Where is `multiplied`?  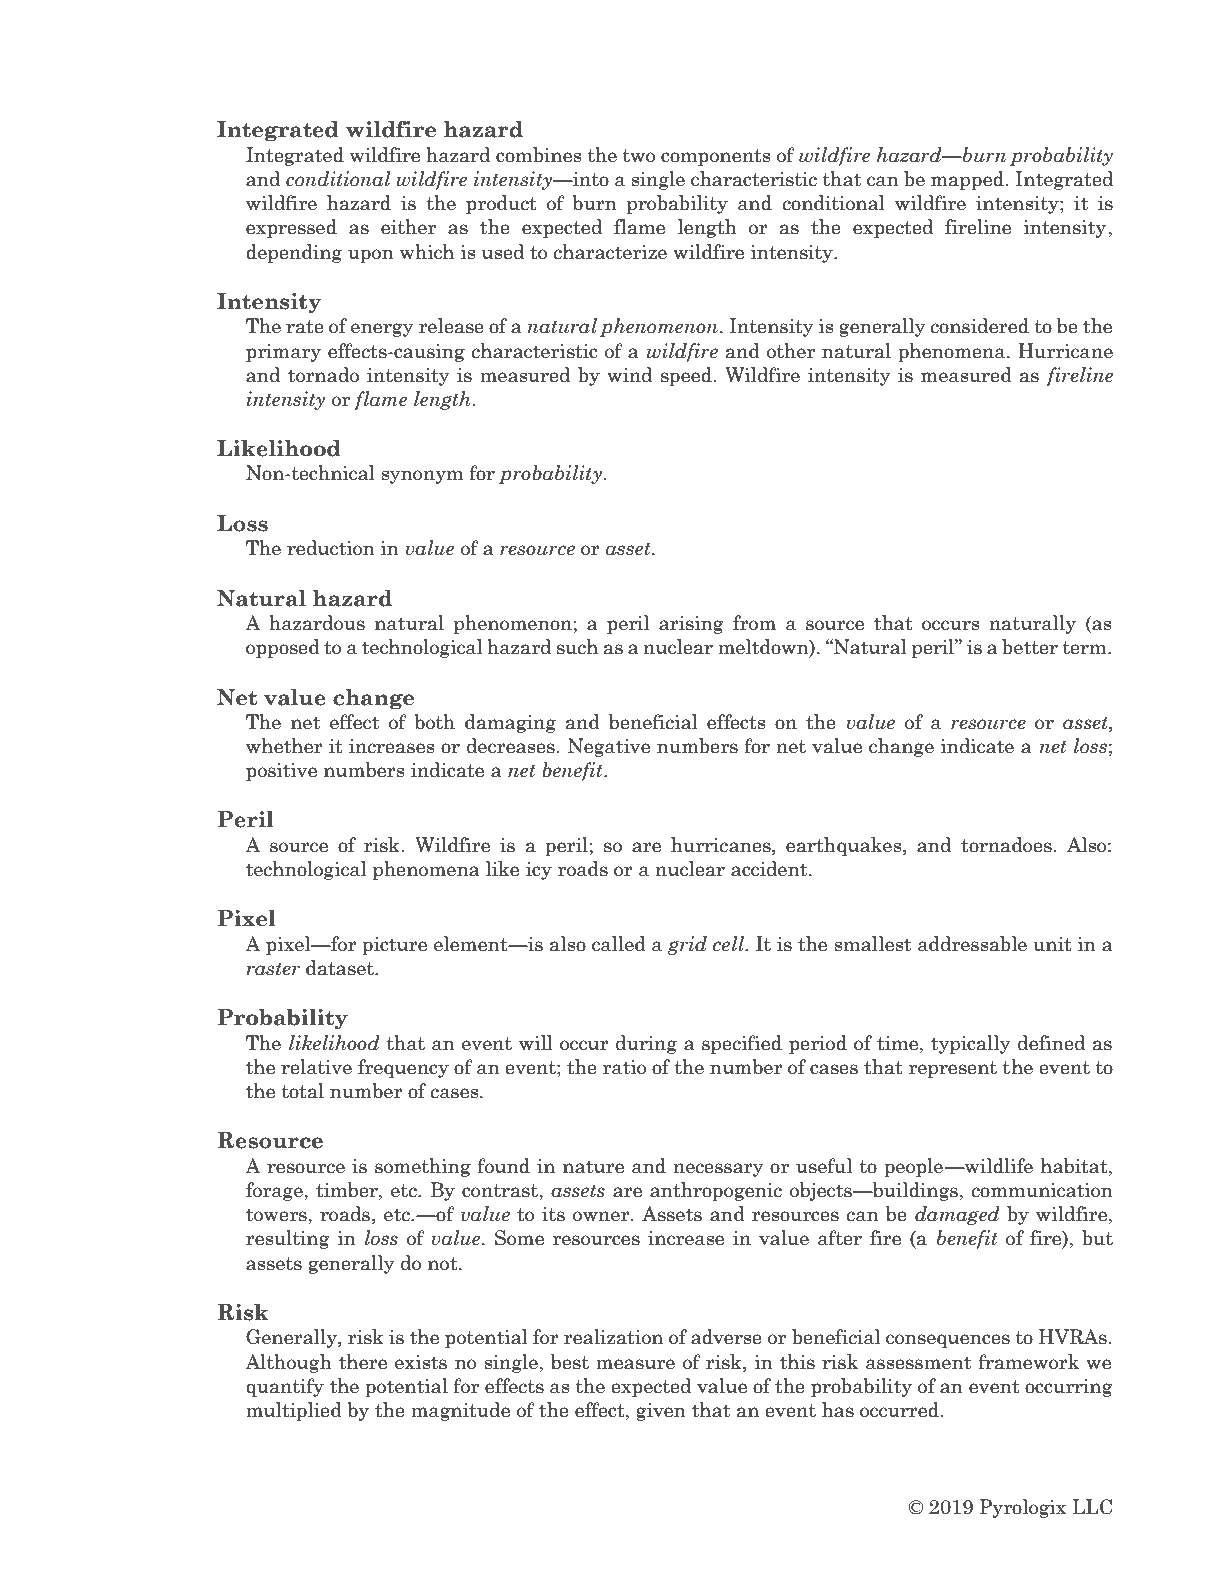 multiplied is located at coordinates (294, 1411).
